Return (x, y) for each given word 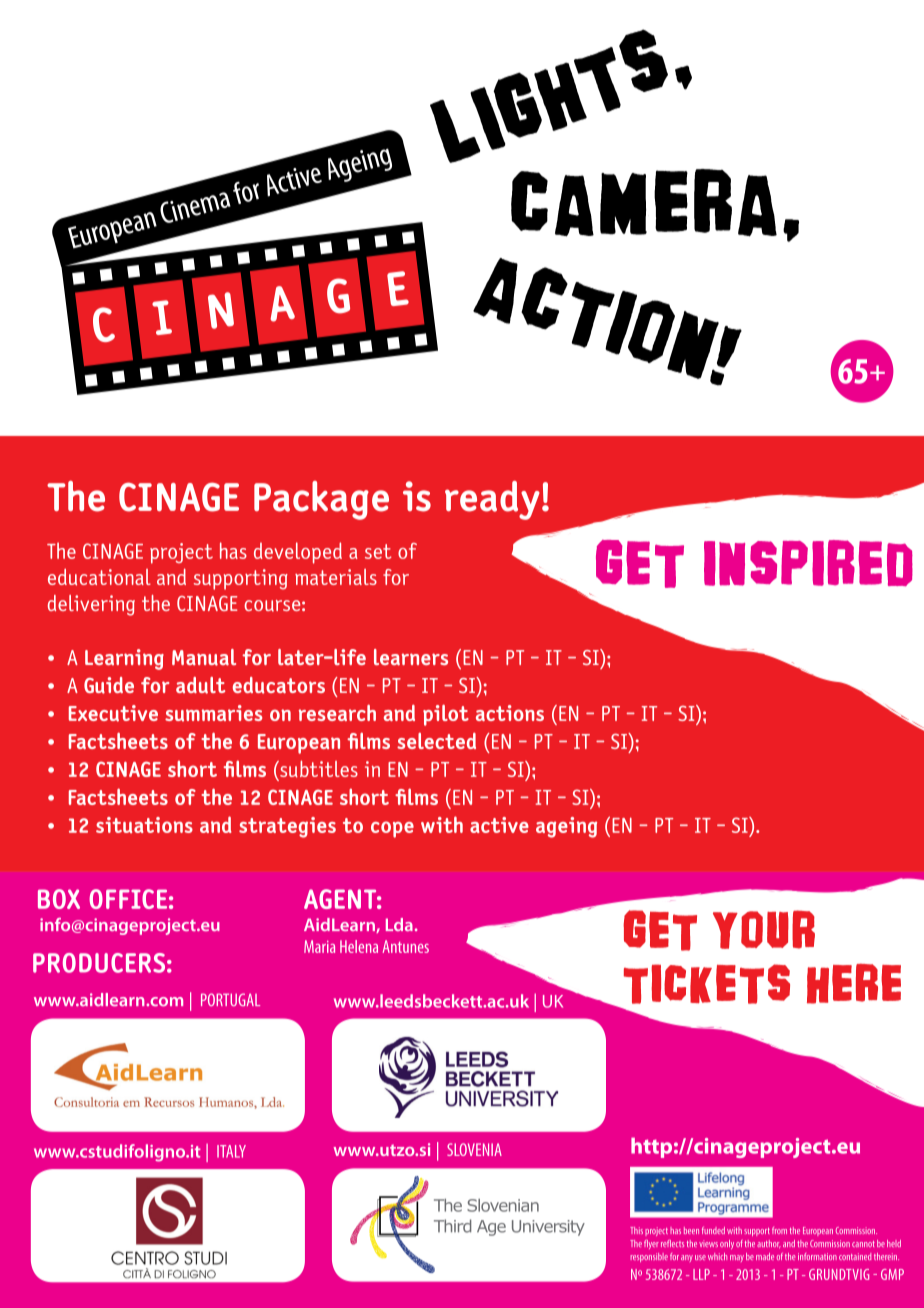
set (378, 551)
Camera (644, 203)
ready (492, 500)
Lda (399, 924)
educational (99, 577)
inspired (808, 563)
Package (321, 500)
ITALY (231, 1151)
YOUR (764, 929)
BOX (59, 899)
